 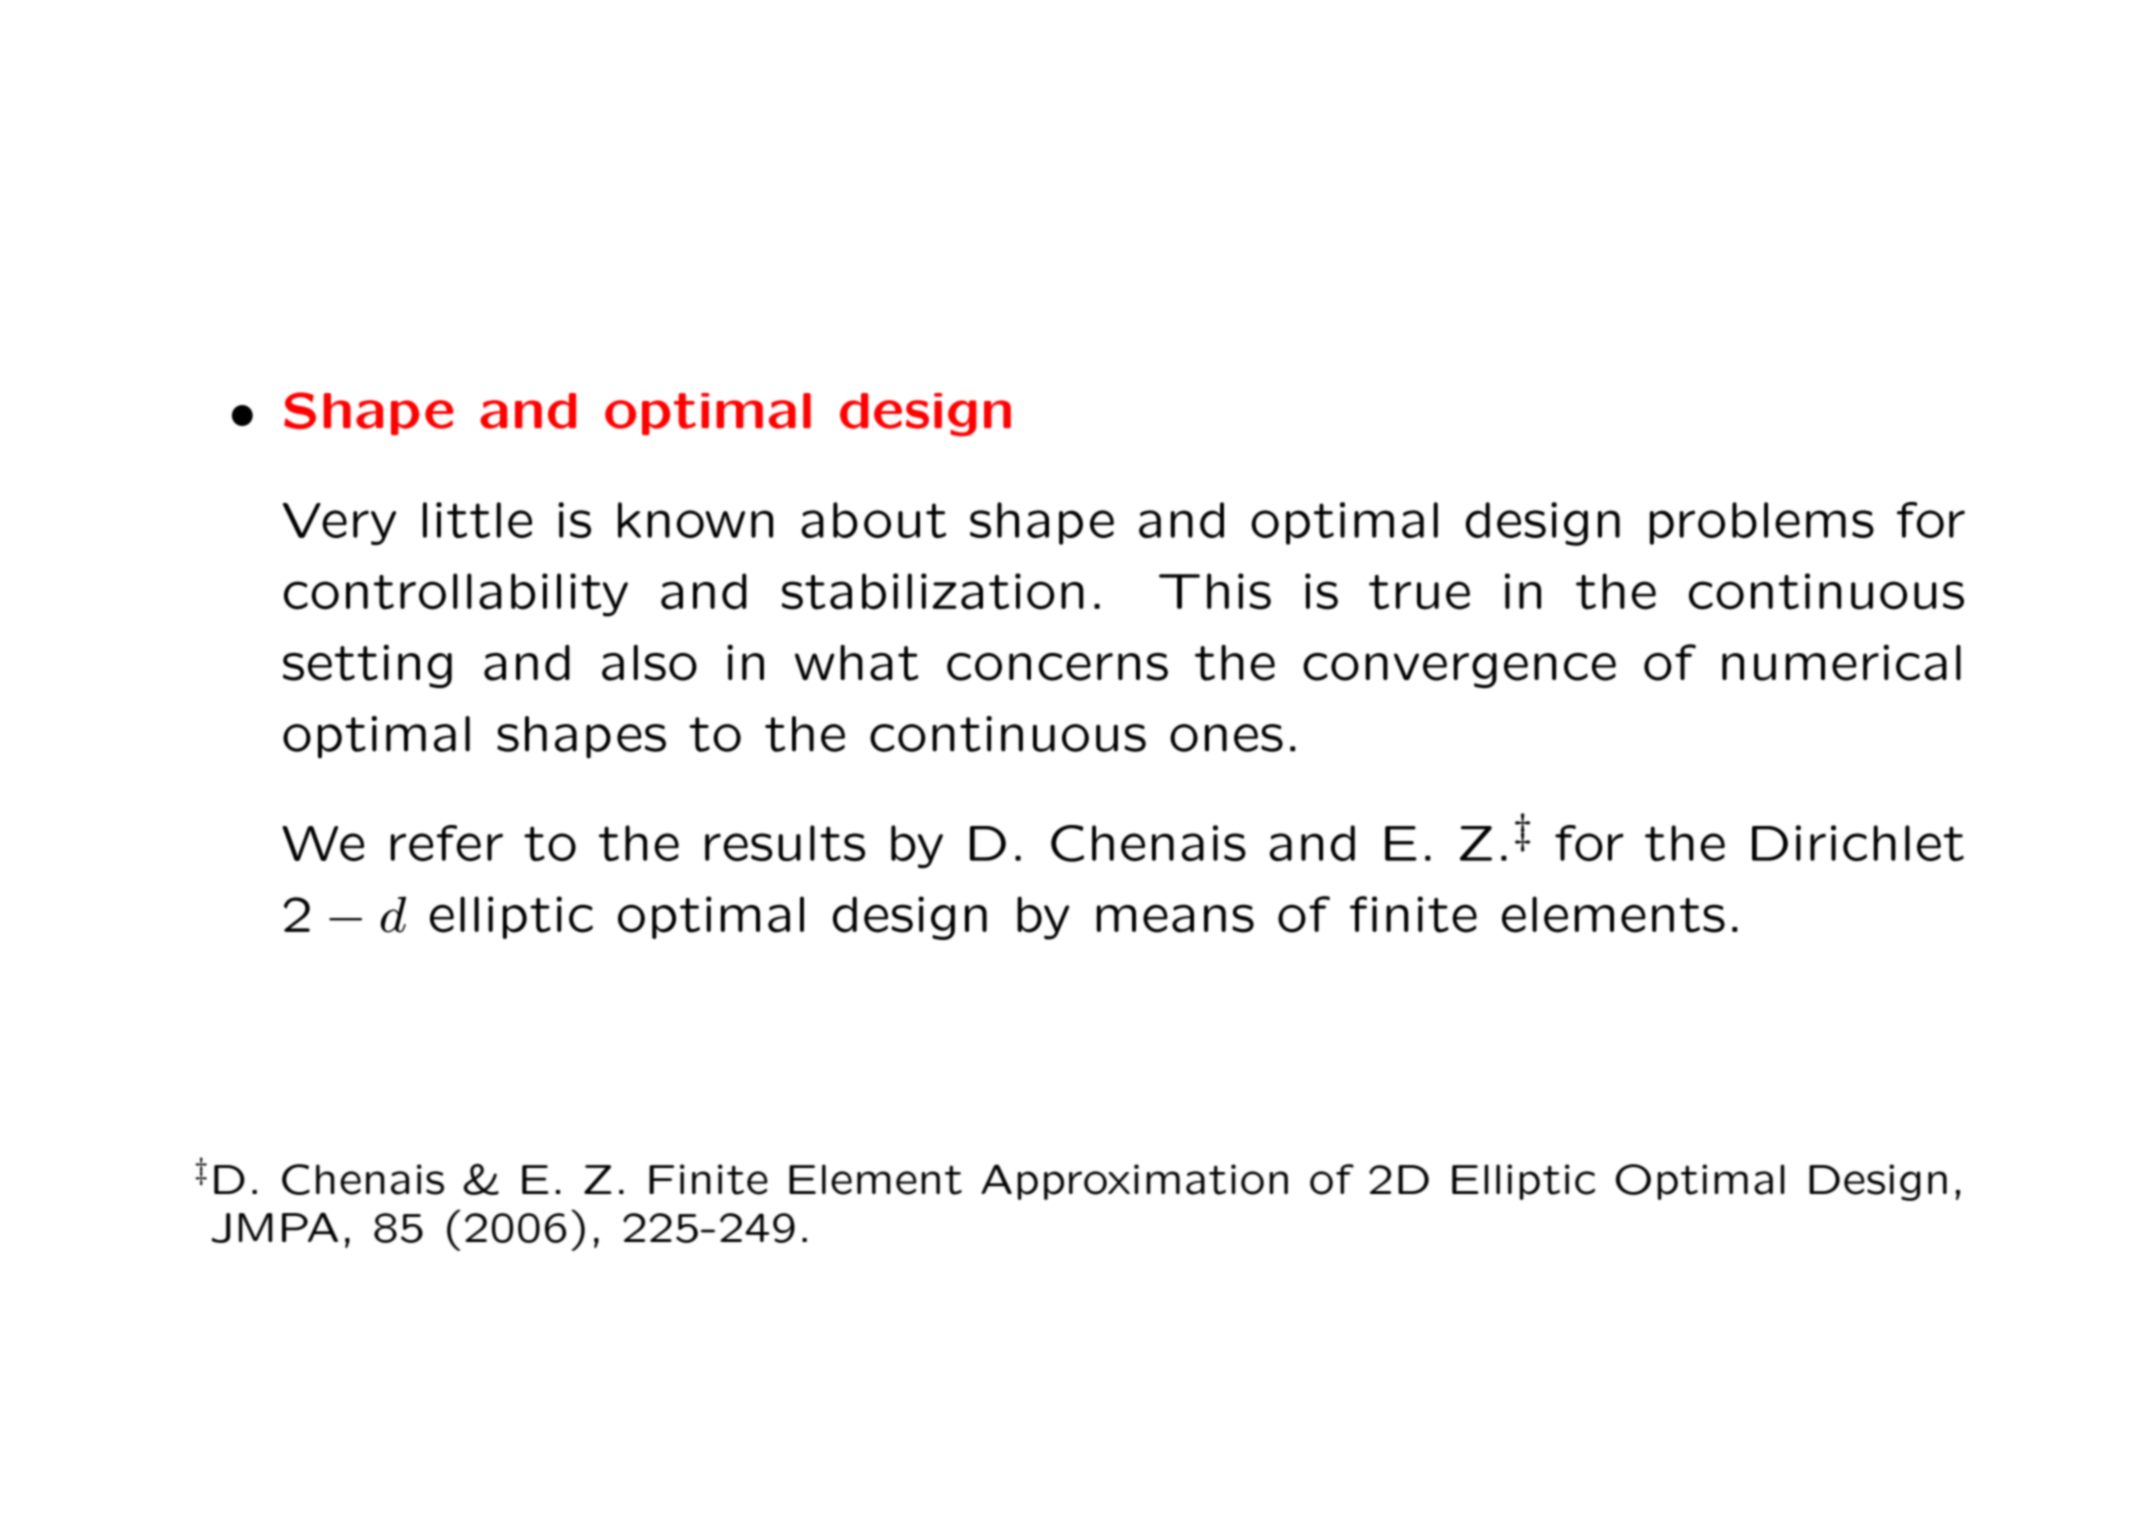 What do you see at coordinates (649, 663) in the screenshot?
I see `also` at bounding box center [649, 663].
